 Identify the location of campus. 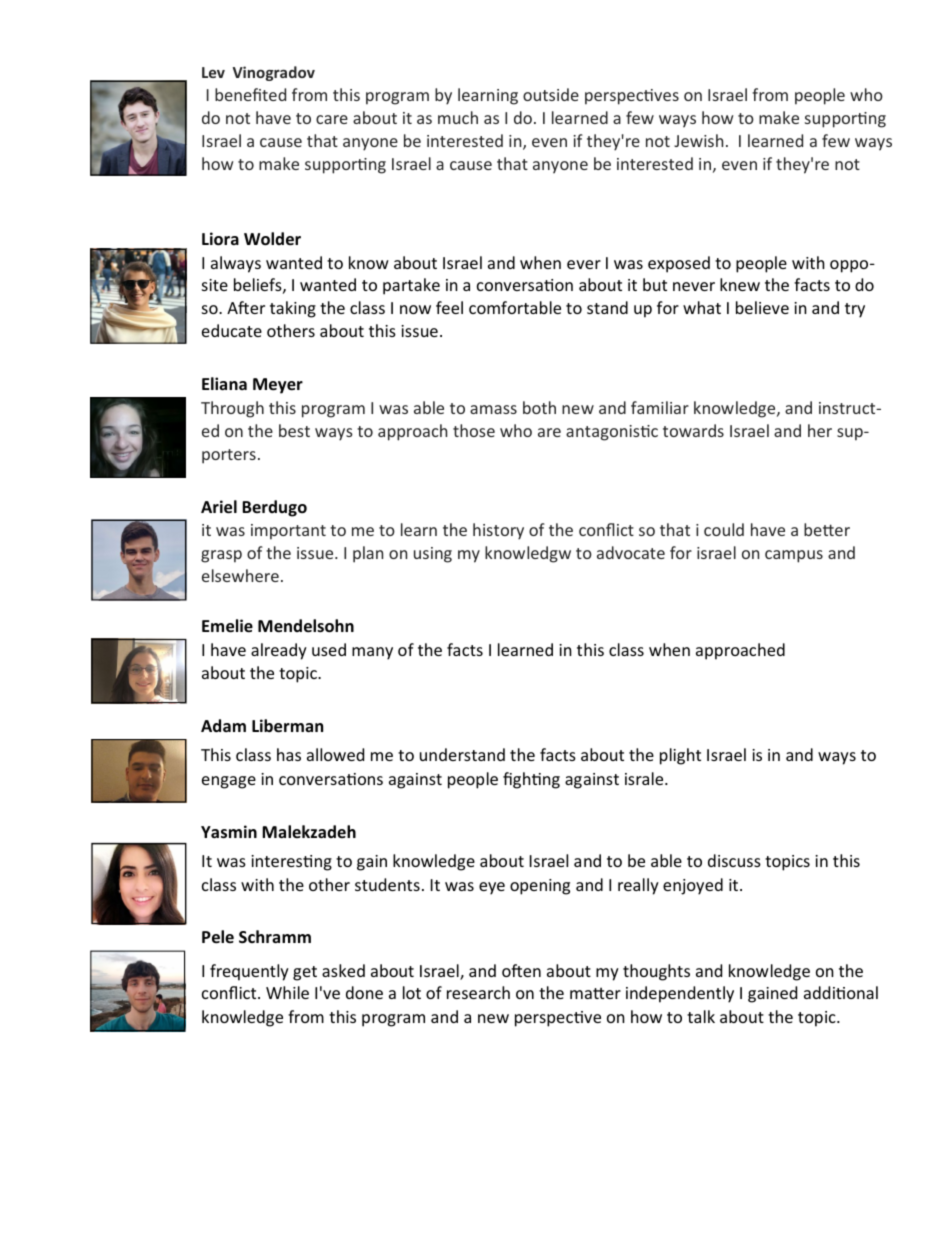
(794, 556).
